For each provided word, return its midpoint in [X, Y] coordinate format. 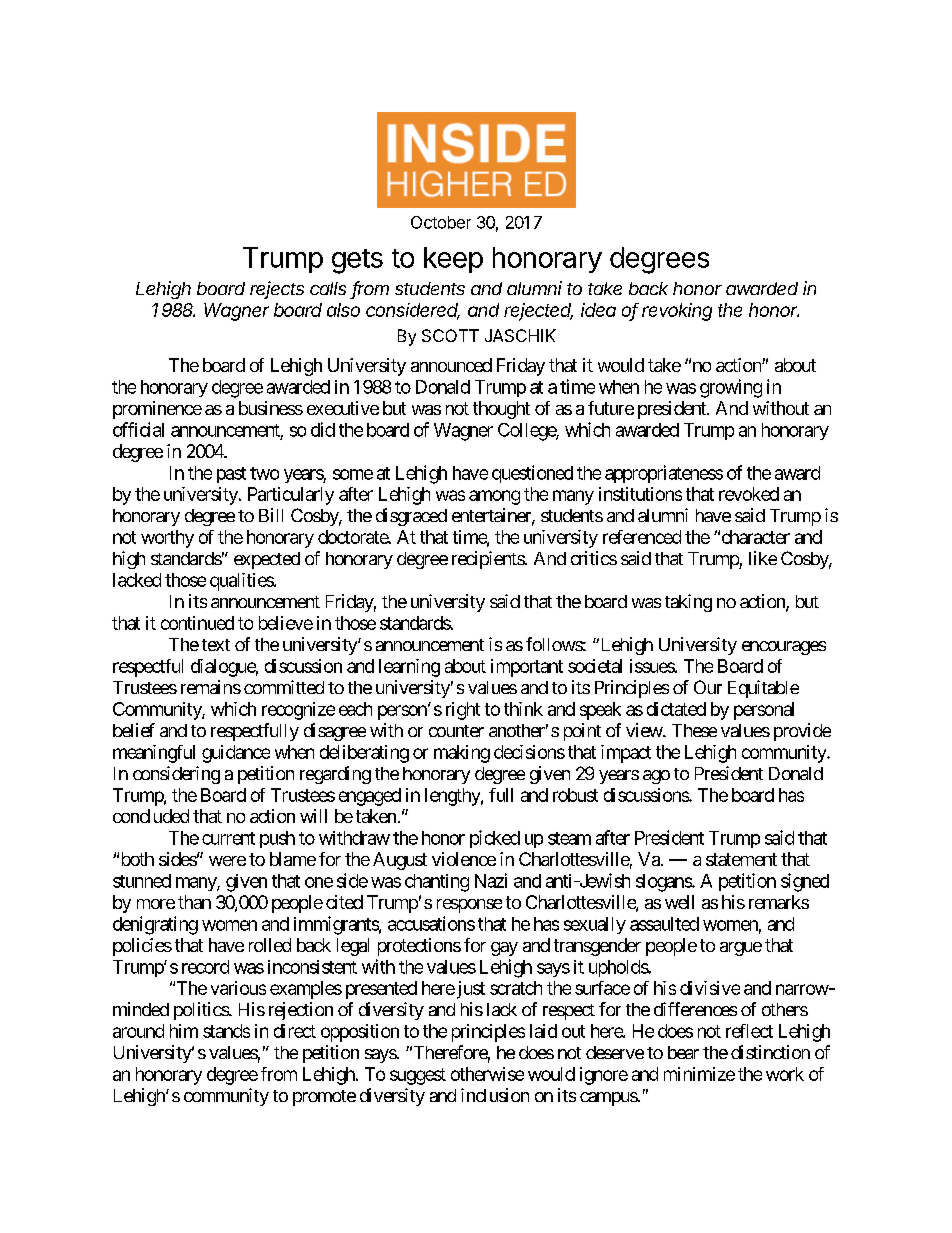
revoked [749, 494]
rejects [277, 290]
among [494, 497]
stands [226, 1031]
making [462, 754]
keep [453, 260]
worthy [167, 539]
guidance [236, 754]
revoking [677, 312]
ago [656, 777]
